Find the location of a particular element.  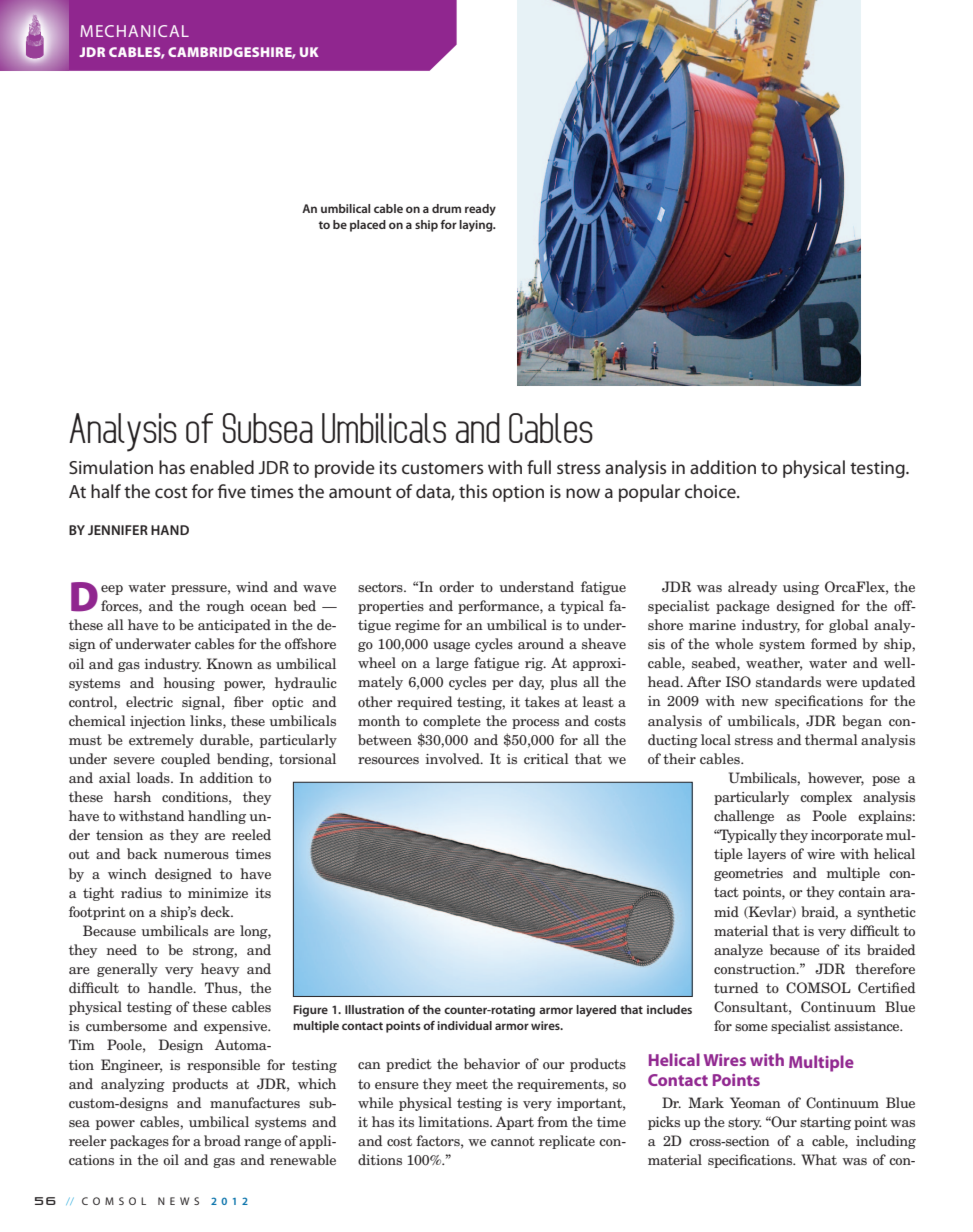

coupled is located at coordinates (185, 760).
